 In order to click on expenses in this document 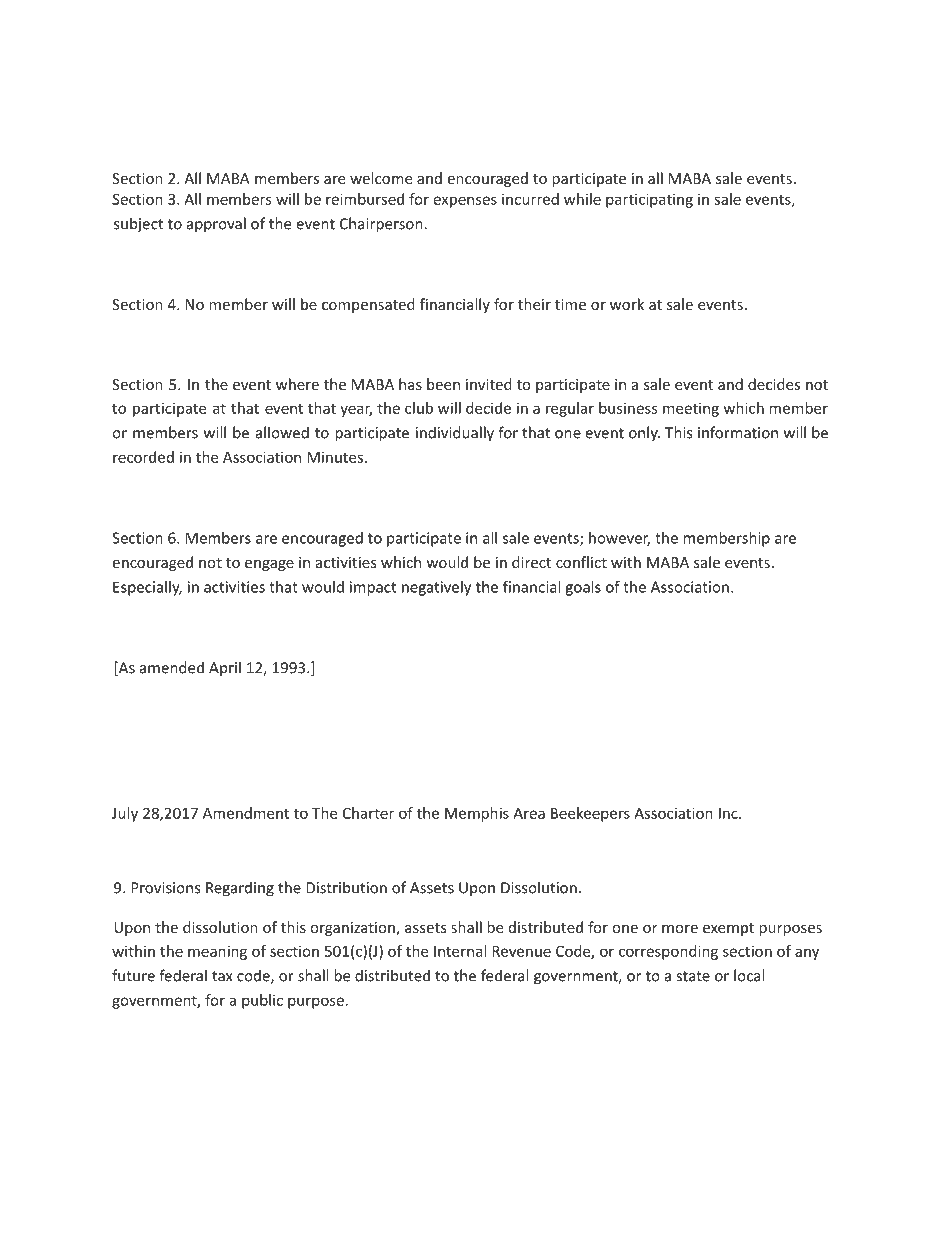, I will do `click(465, 202)`.
